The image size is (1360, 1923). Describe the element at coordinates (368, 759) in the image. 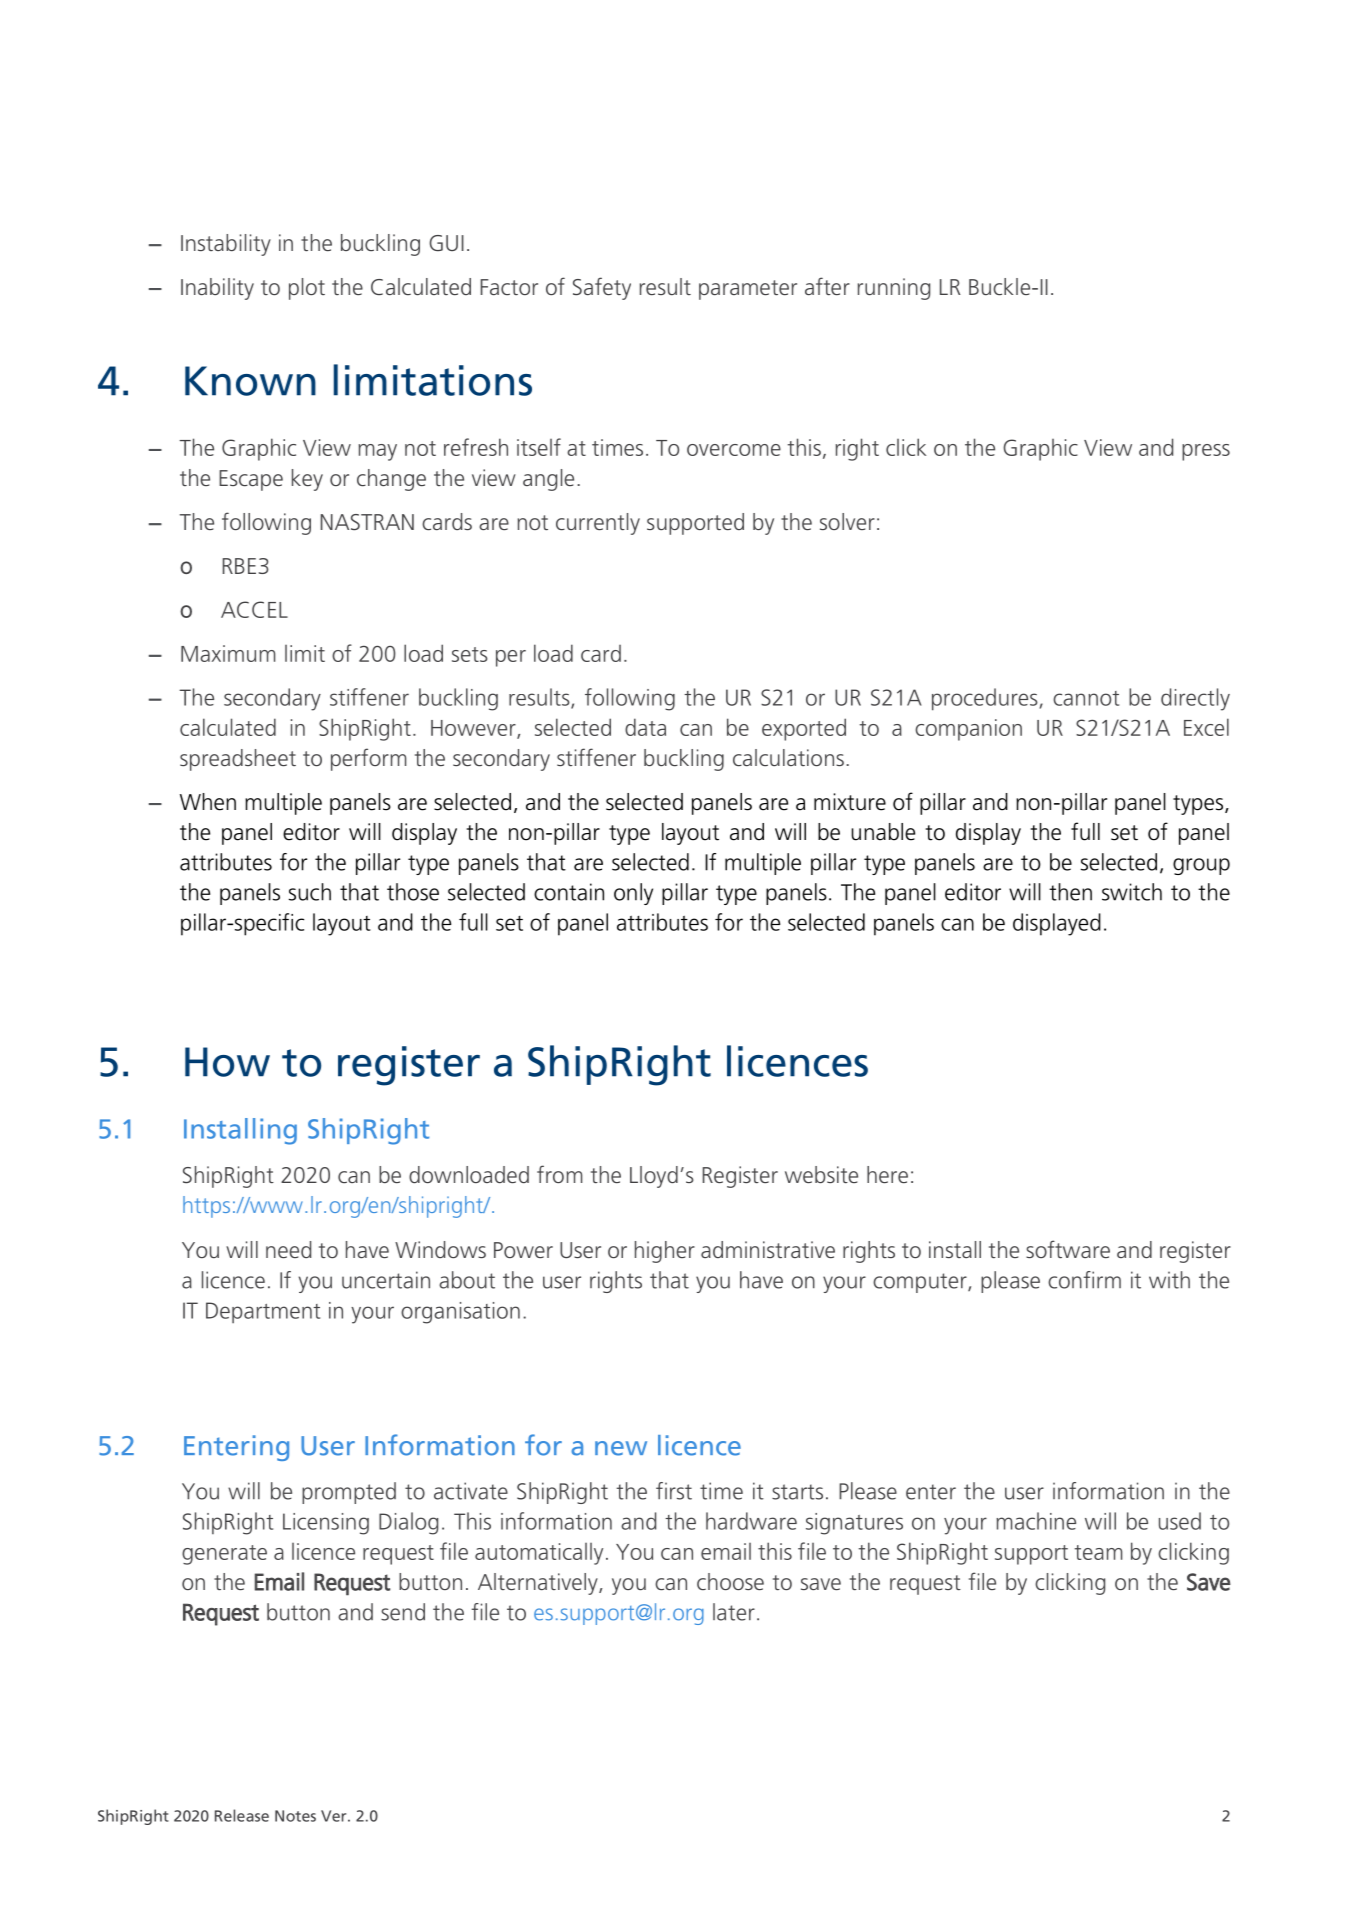

I see `perform` at that location.
